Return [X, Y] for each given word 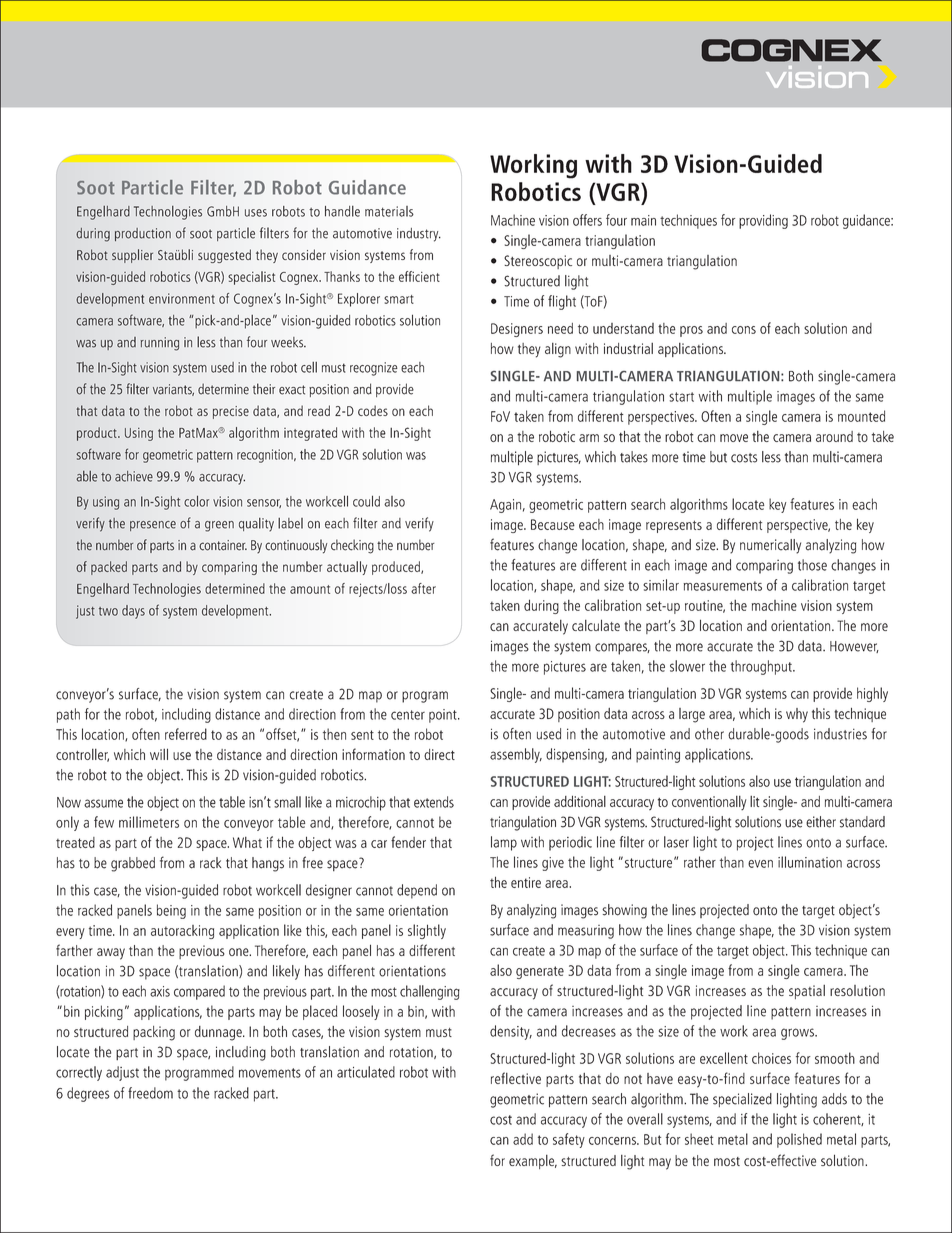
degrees [88, 1094]
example [533, 1162]
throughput [762, 667]
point [444, 716]
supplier [132, 256]
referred [186, 734]
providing [763, 221]
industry [419, 235]
